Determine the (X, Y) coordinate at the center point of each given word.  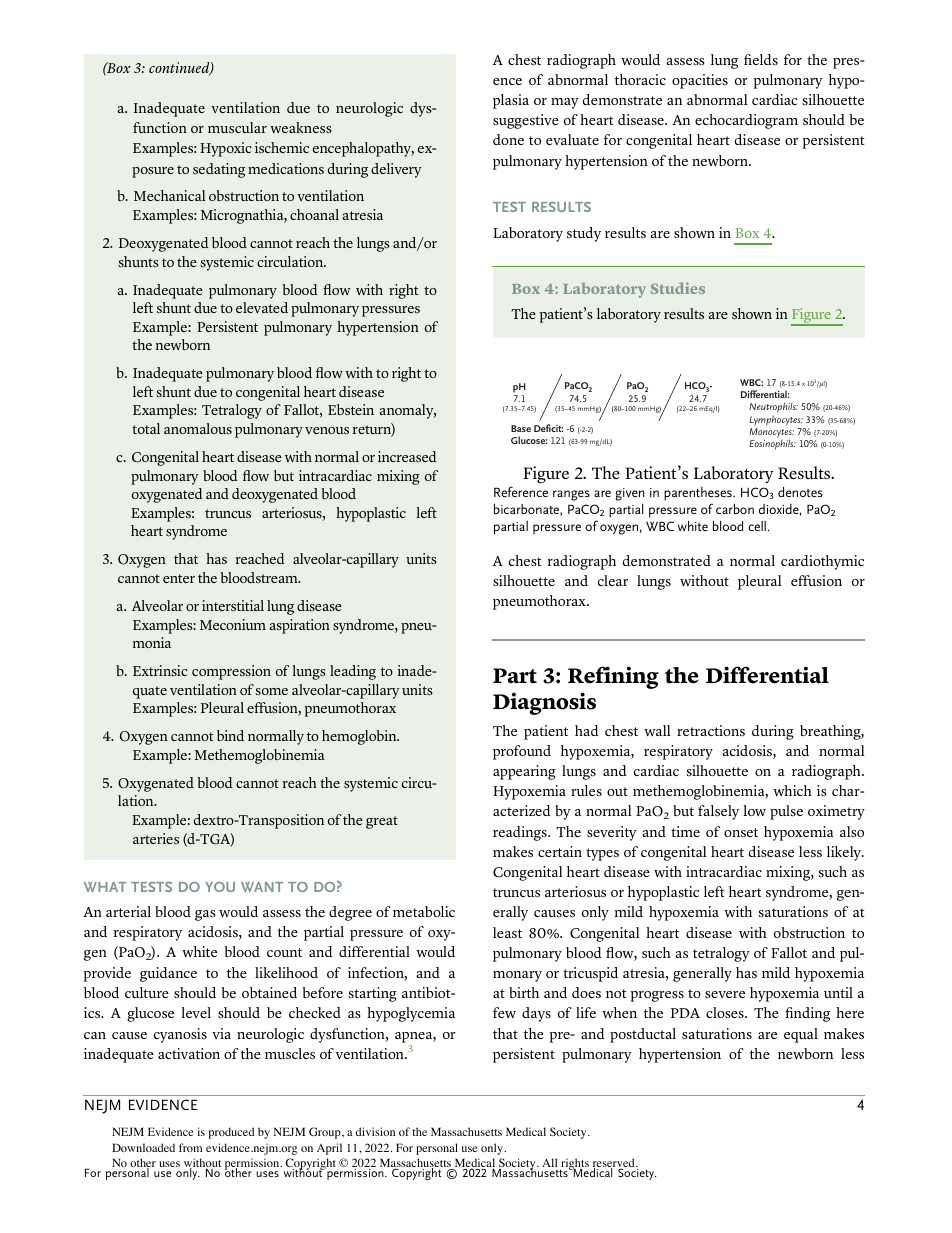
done (508, 139)
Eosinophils (772, 444)
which (792, 790)
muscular (237, 127)
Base (521, 428)
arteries (156, 838)
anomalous (198, 428)
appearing (524, 772)
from (190, 1147)
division (375, 1131)
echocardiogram (746, 121)
